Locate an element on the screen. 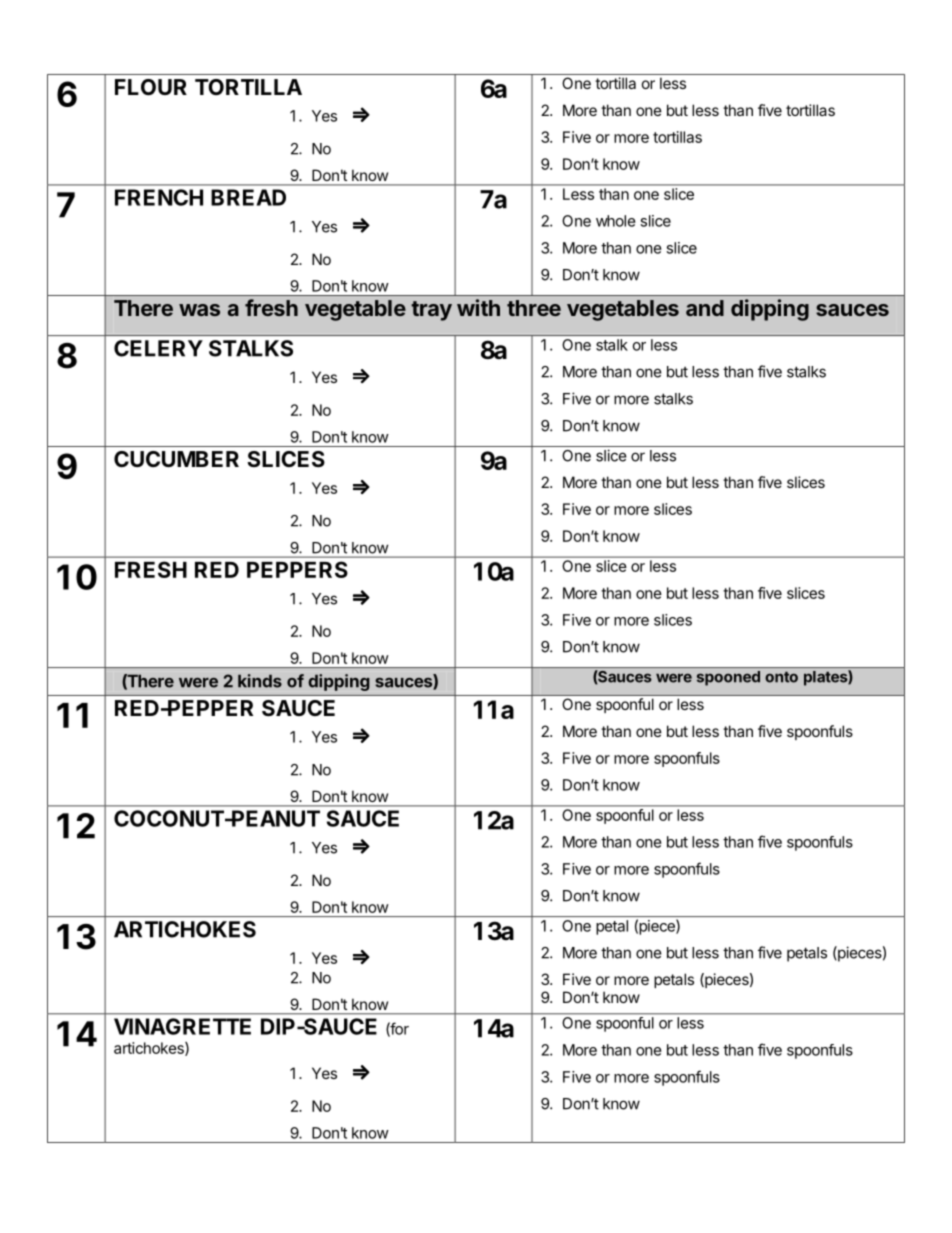 The image size is (952, 1233). whole is located at coordinates (616, 221).
